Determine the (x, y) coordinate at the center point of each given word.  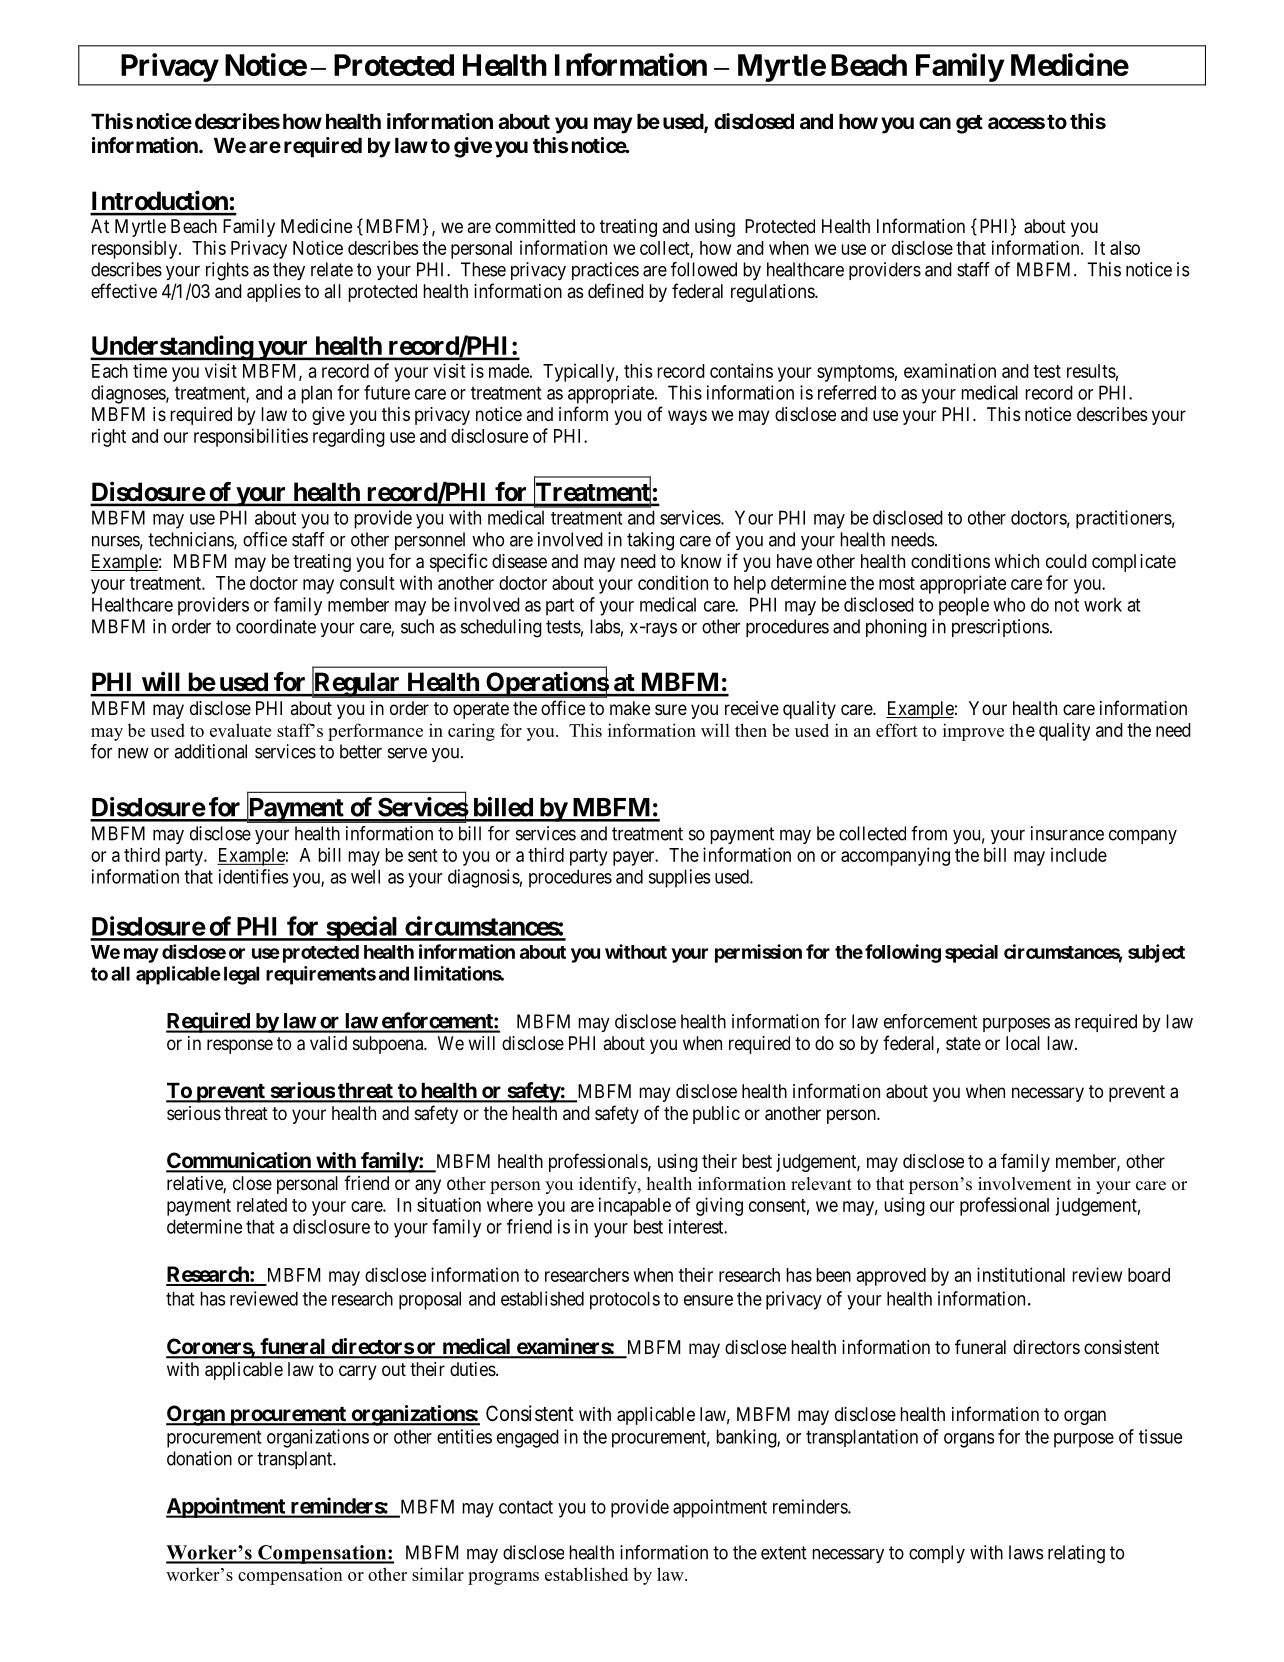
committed (535, 226)
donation (199, 1458)
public (716, 1115)
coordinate (276, 626)
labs (605, 626)
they (289, 271)
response (240, 1046)
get (969, 124)
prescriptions (1000, 628)
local (1023, 1043)
